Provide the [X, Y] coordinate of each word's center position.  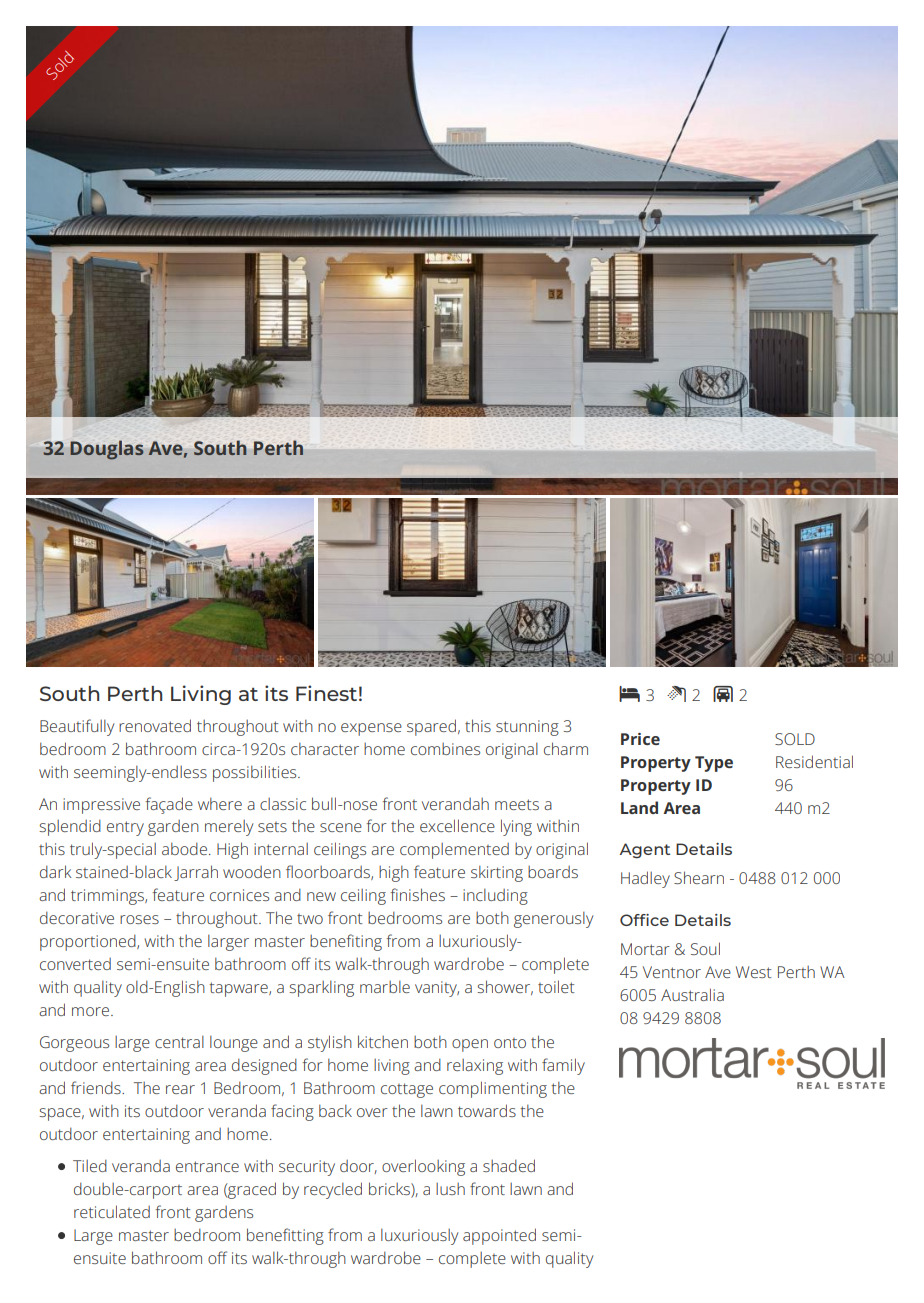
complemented [454, 851]
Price [640, 739]
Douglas [106, 450]
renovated [155, 725]
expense [371, 729]
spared [431, 727]
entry [125, 828]
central [179, 1041]
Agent [645, 850]
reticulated [112, 1211]
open [470, 1045]
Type [714, 764]
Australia [692, 994]
